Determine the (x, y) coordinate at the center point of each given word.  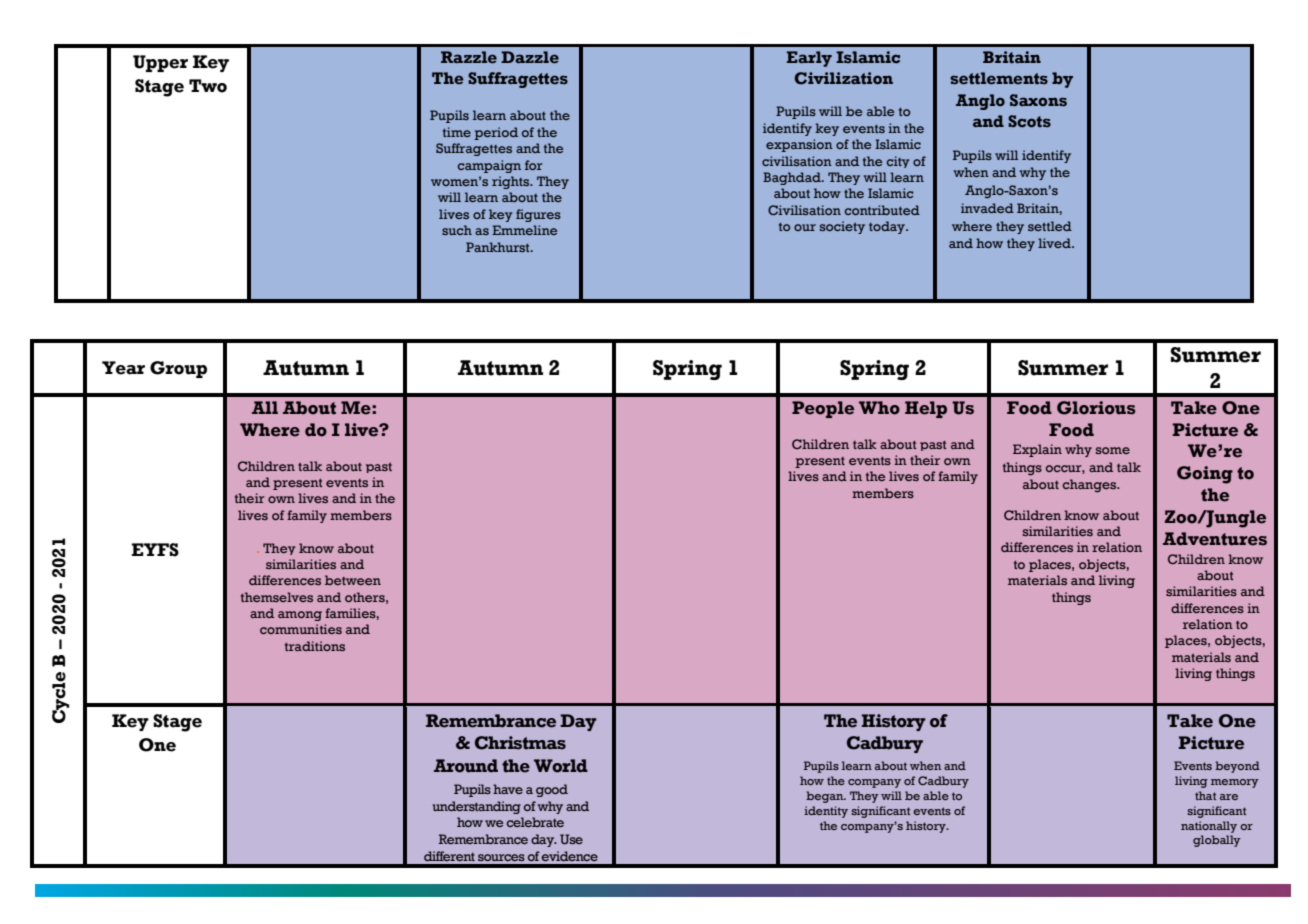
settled (1050, 226)
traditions (315, 646)
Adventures (1215, 539)
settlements (999, 78)
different (449, 856)
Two (208, 86)
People (823, 409)
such (457, 230)
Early (809, 59)
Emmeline (524, 230)
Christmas (520, 743)
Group (178, 369)
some (1113, 450)
